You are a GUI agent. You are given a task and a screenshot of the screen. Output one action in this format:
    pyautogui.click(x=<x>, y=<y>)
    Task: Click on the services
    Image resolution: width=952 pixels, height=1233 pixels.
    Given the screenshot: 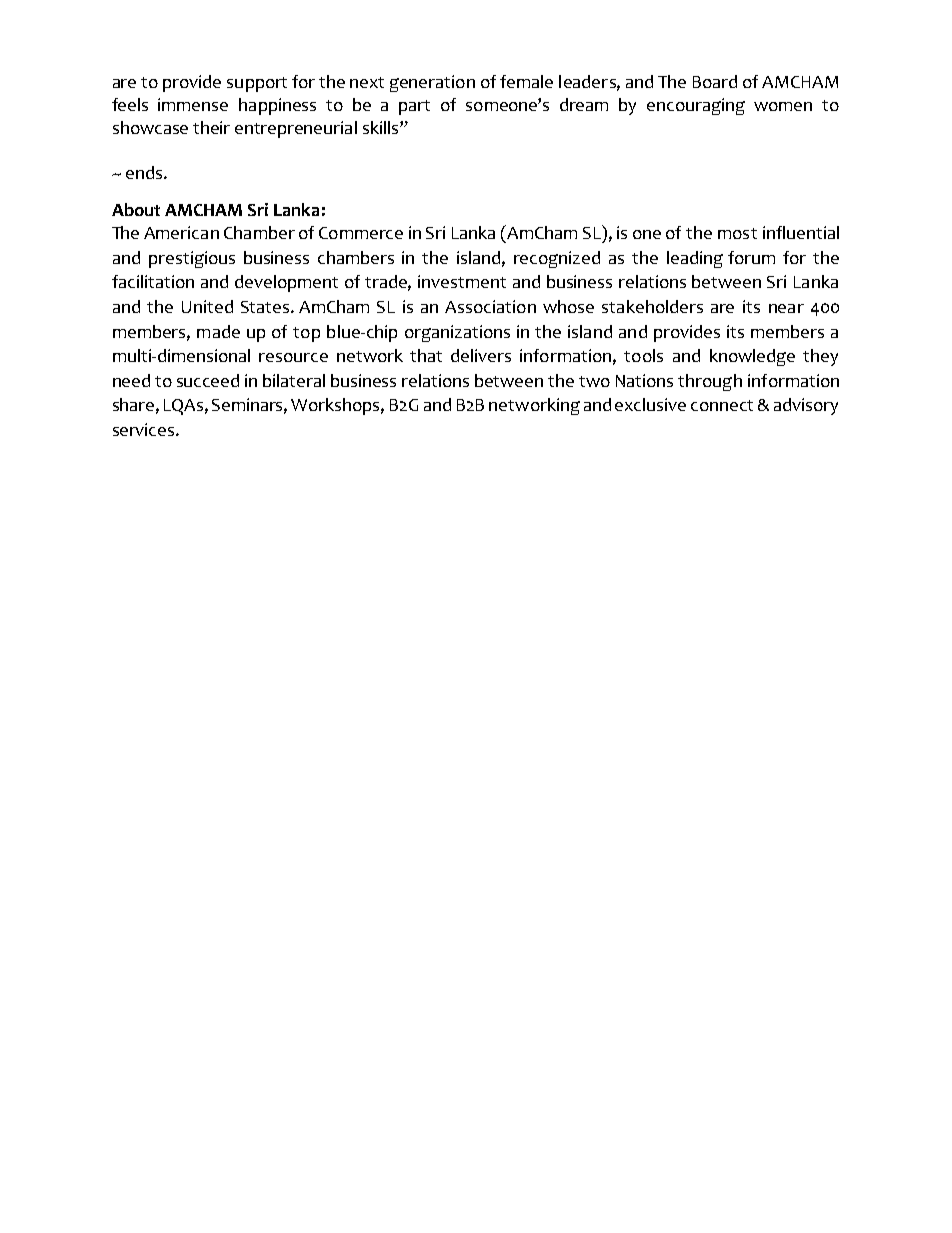 What is the action you would take?
    pyautogui.click(x=145, y=429)
